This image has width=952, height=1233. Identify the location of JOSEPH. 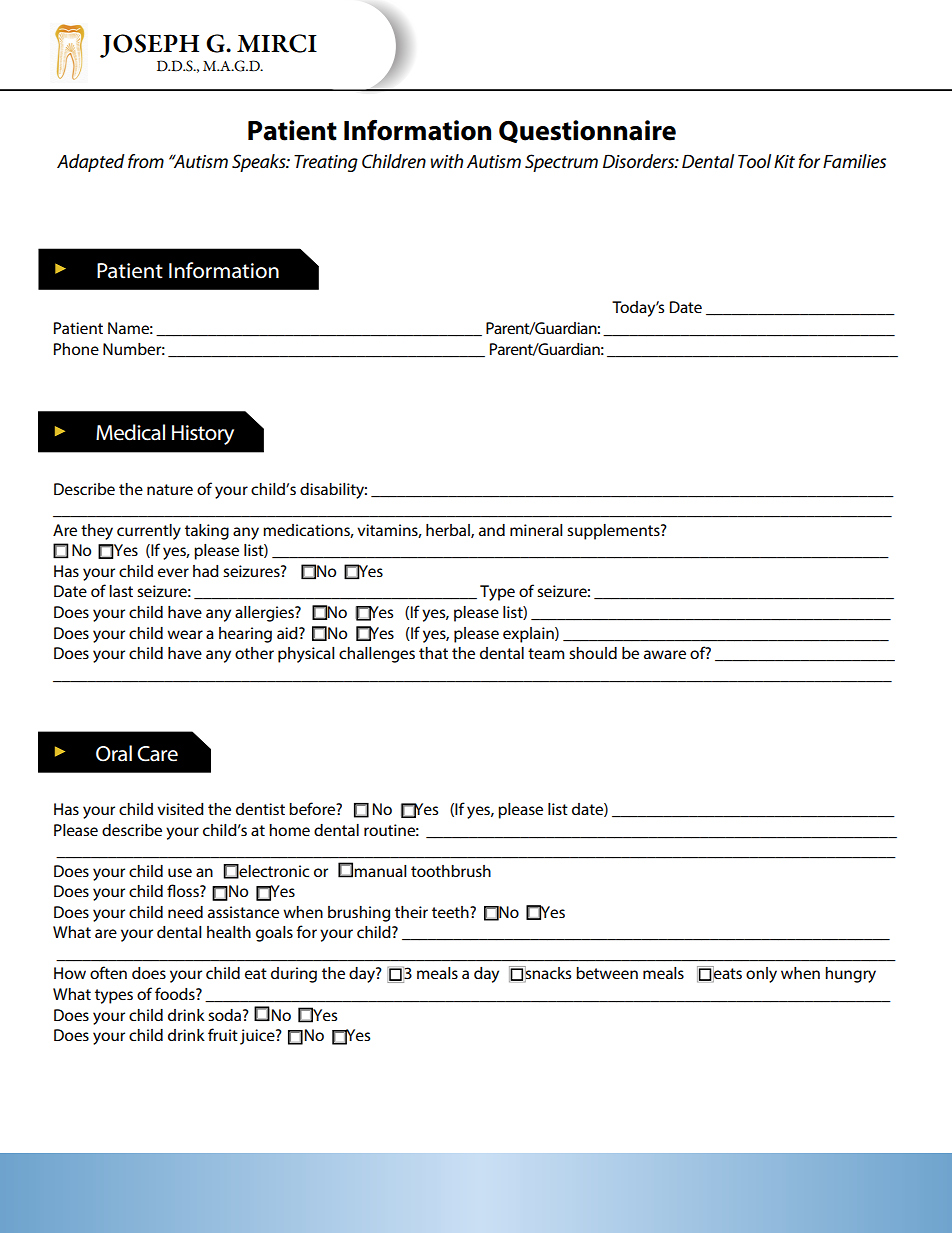
(149, 46).
